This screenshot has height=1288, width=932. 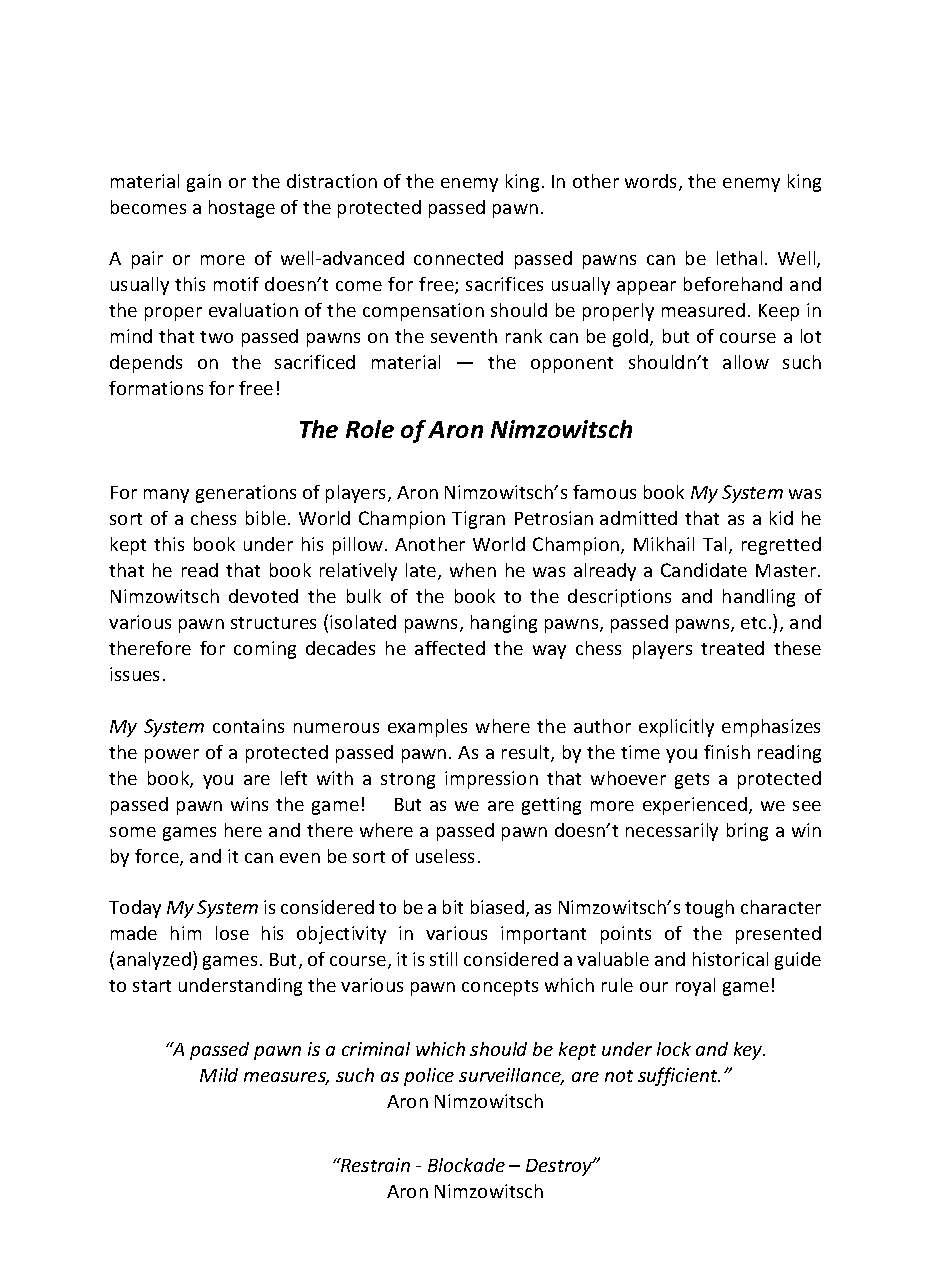 I want to click on connected, so click(x=458, y=258).
